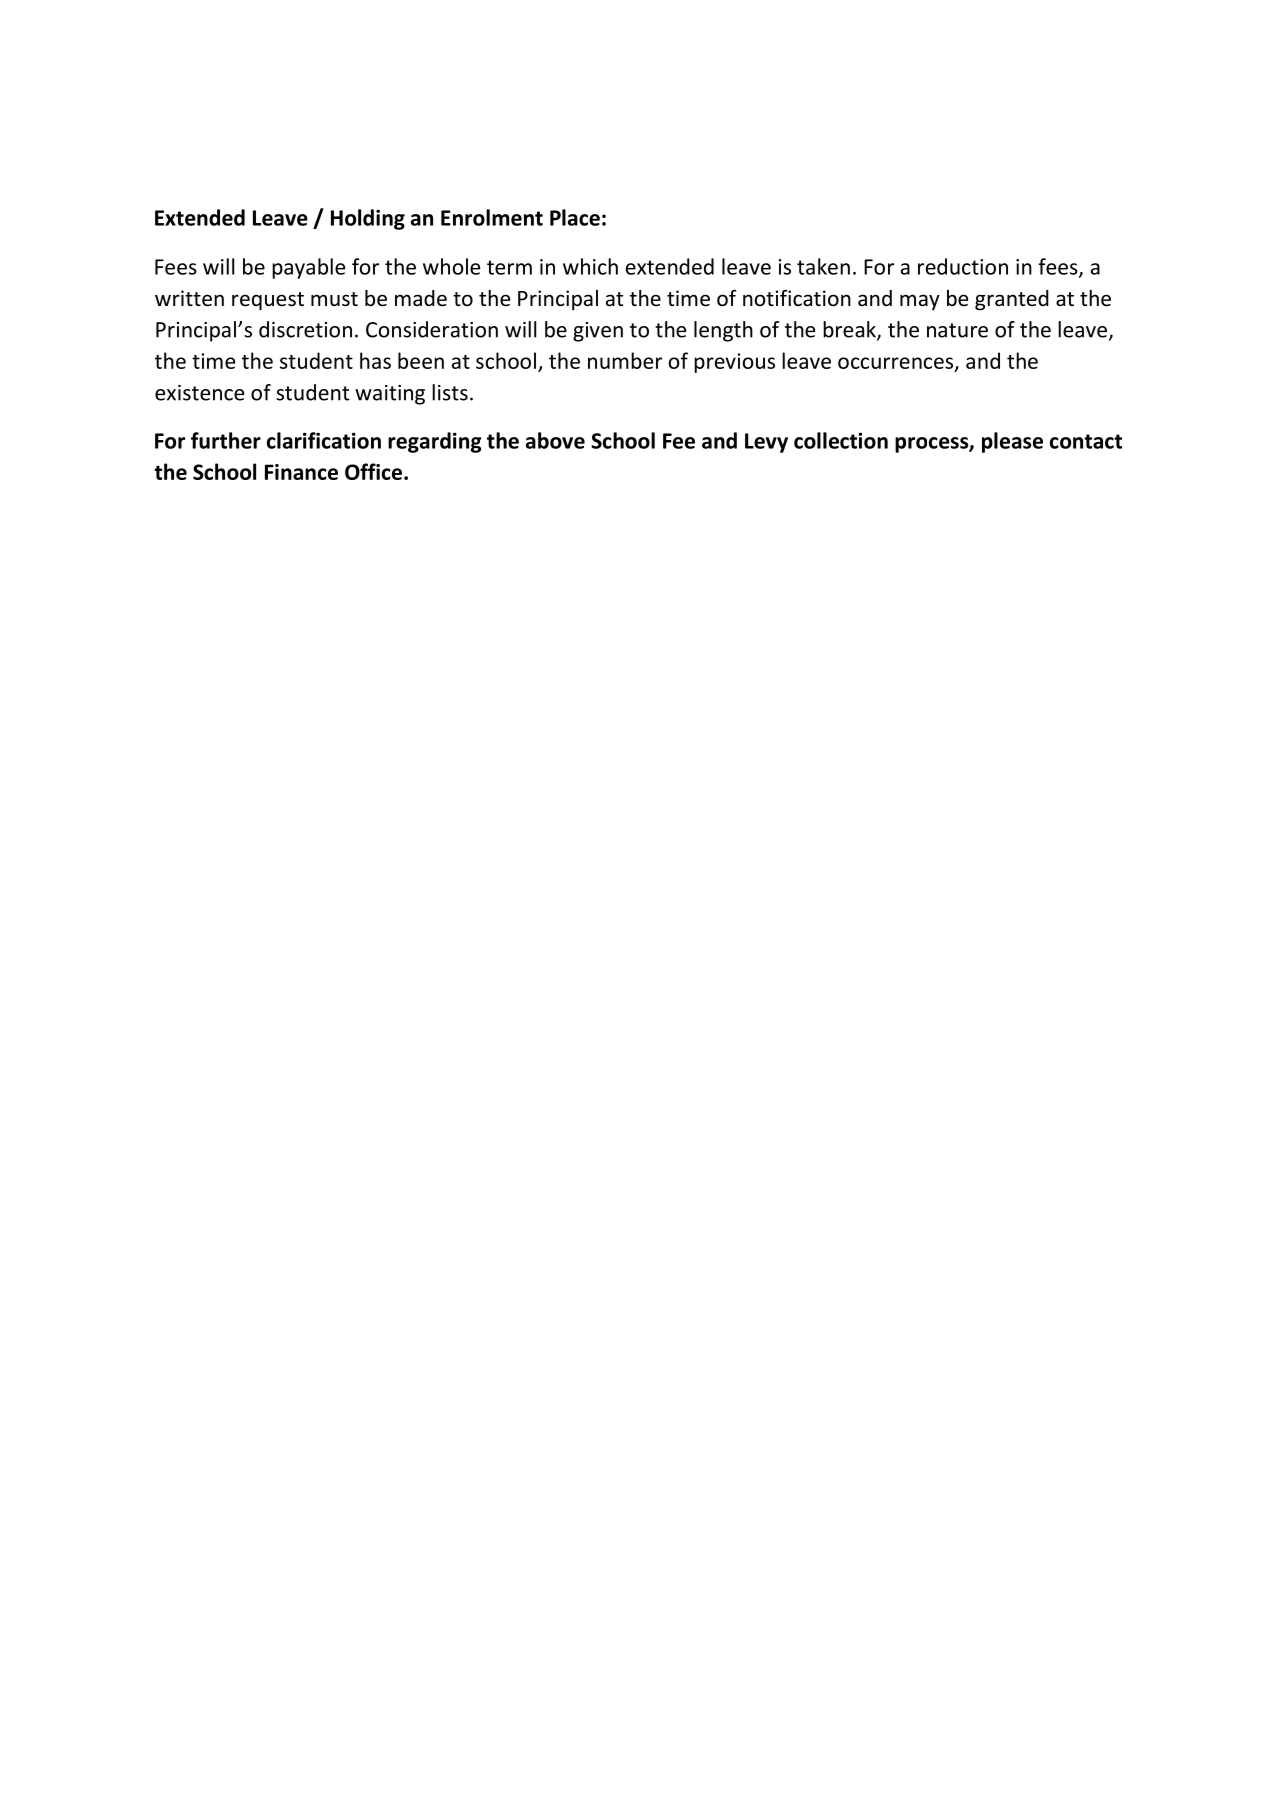 The width and height of the page is (1281, 1813). What do you see at coordinates (957, 330) in the page?
I see `nature` at bounding box center [957, 330].
